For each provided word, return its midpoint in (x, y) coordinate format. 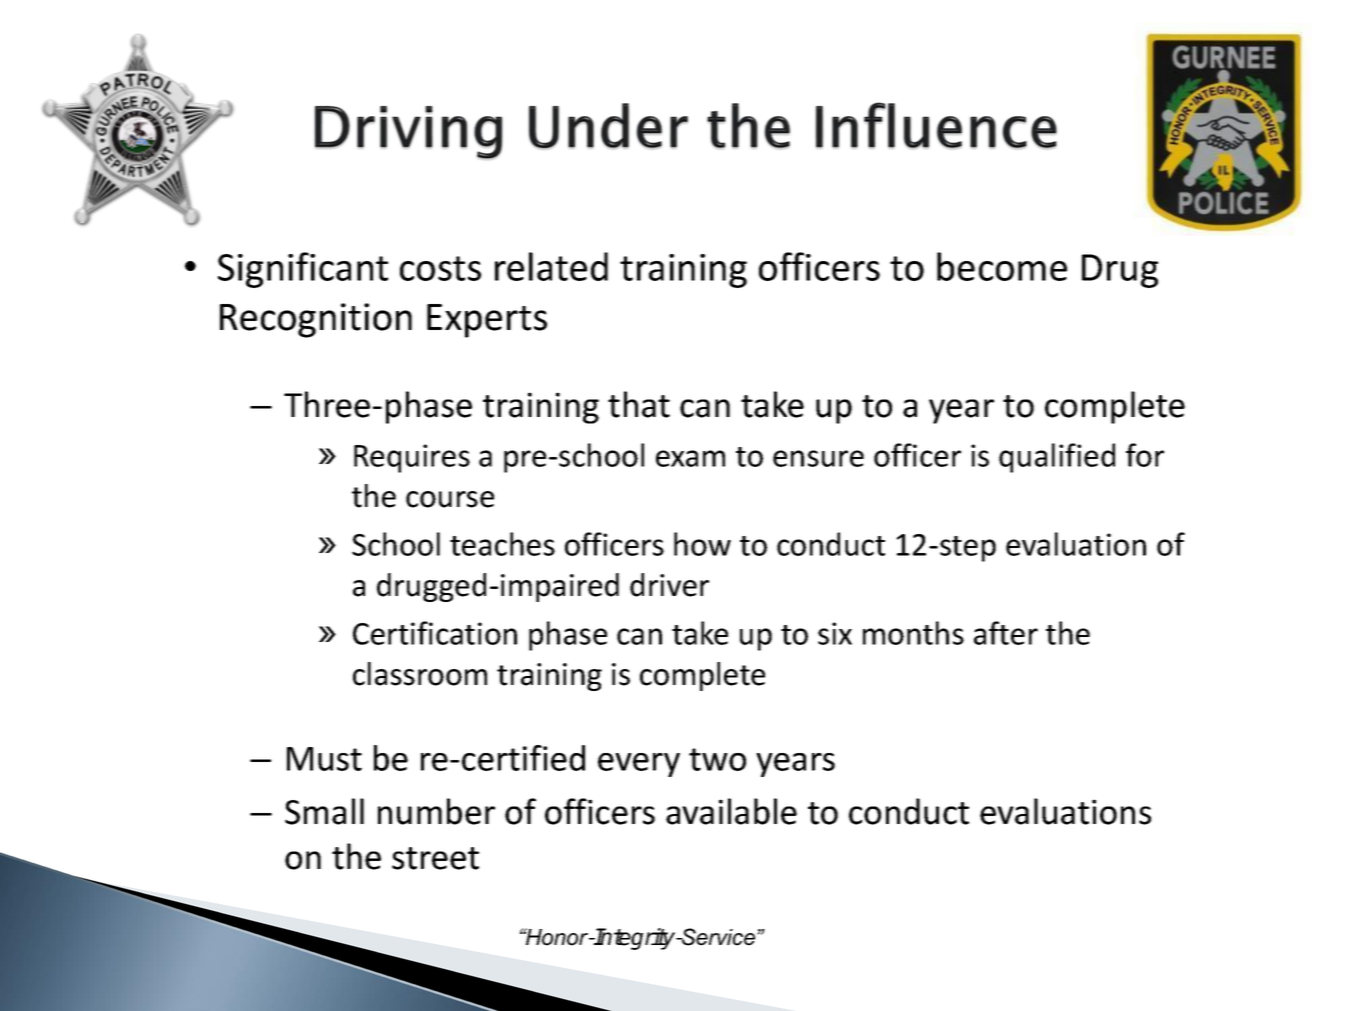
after (1006, 633)
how (702, 544)
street (435, 858)
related (551, 266)
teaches (502, 544)
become (1002, 266)
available (731, 811)
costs (440, 268)
